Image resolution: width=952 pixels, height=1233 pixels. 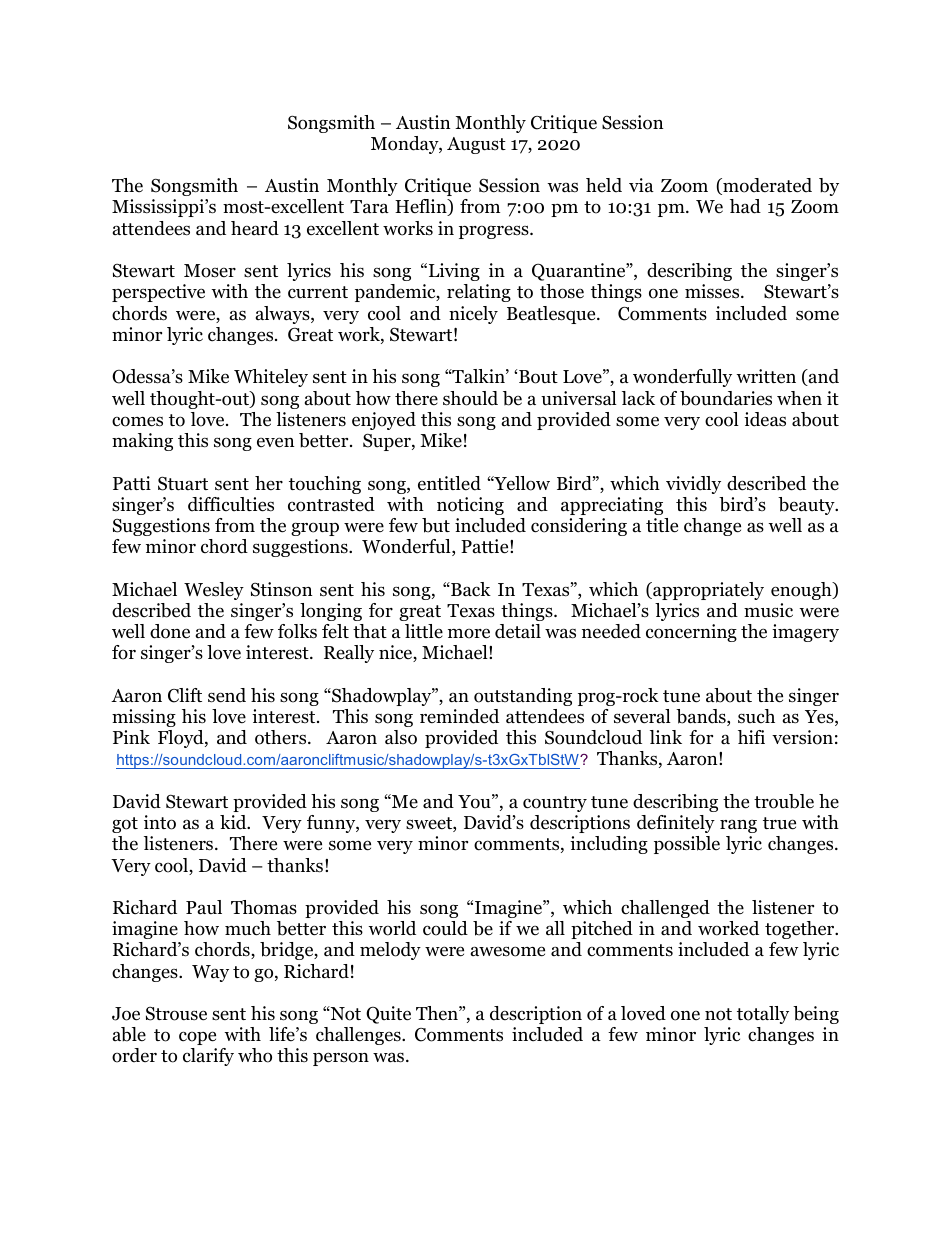 What do you see at coordinates (459, 716) in the page?
I see `reminded` at bounding box center [459, 716].
